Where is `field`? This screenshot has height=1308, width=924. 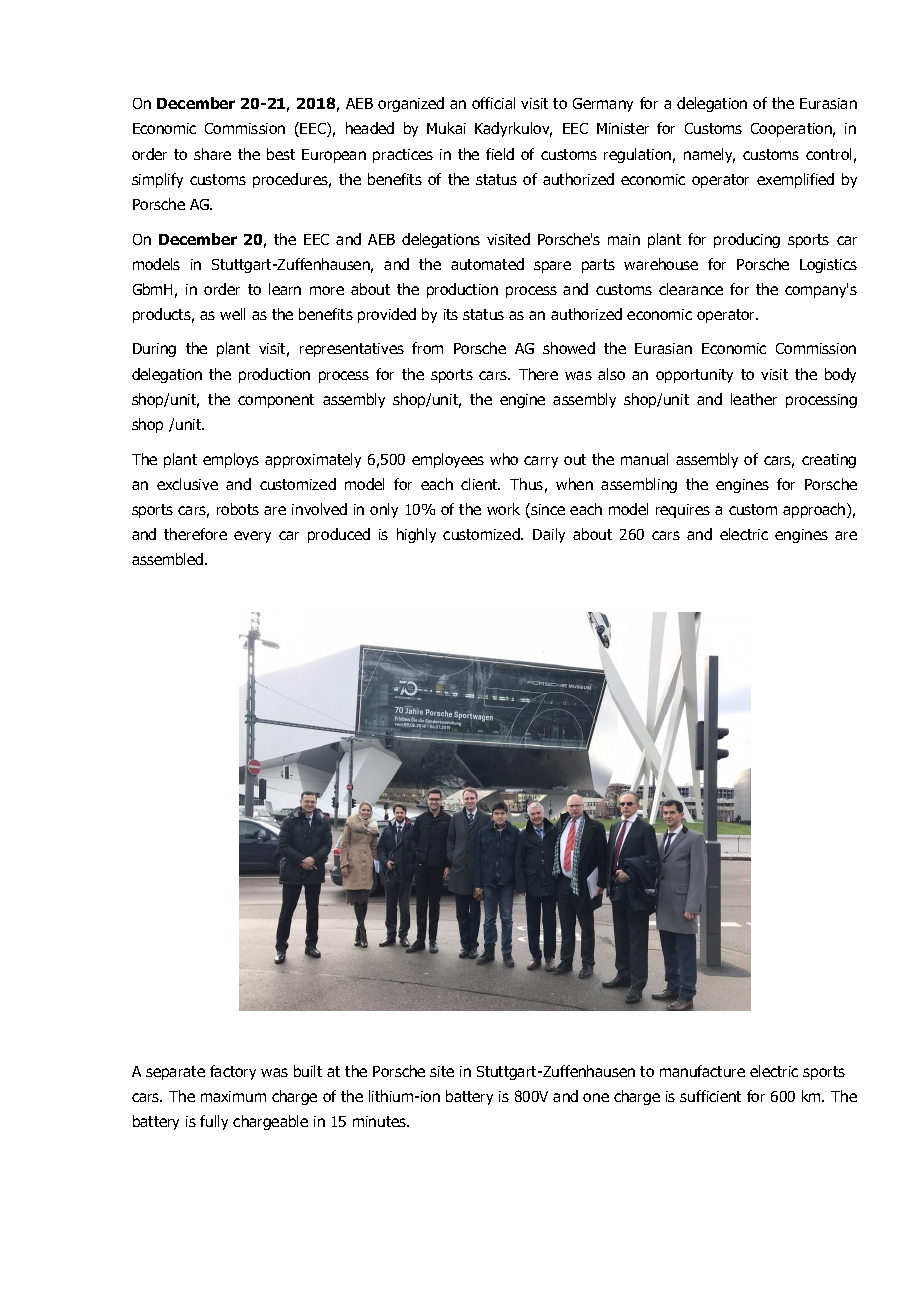
field is located at coordinates (500, 154).
